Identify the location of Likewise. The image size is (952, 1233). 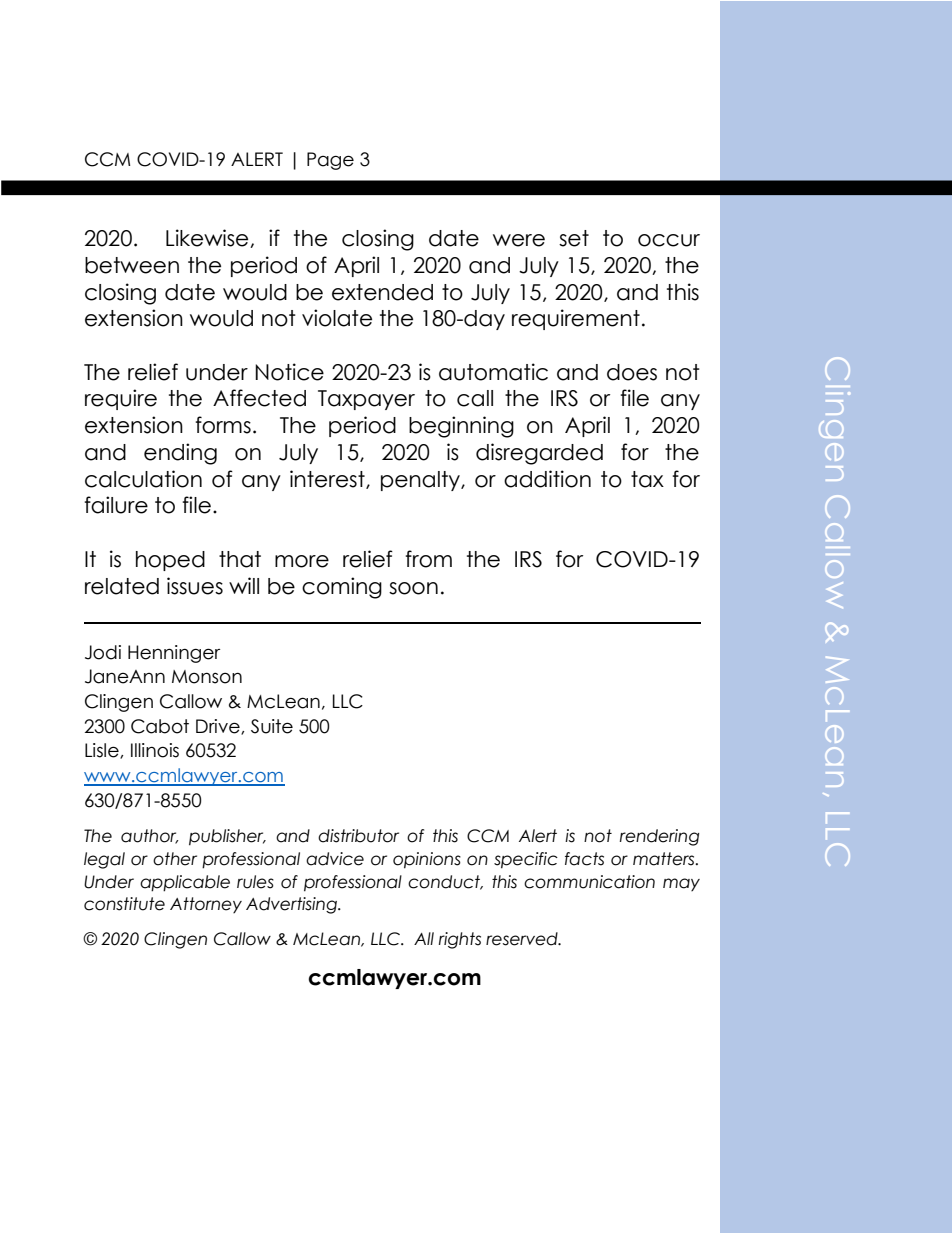
(208, 238).
